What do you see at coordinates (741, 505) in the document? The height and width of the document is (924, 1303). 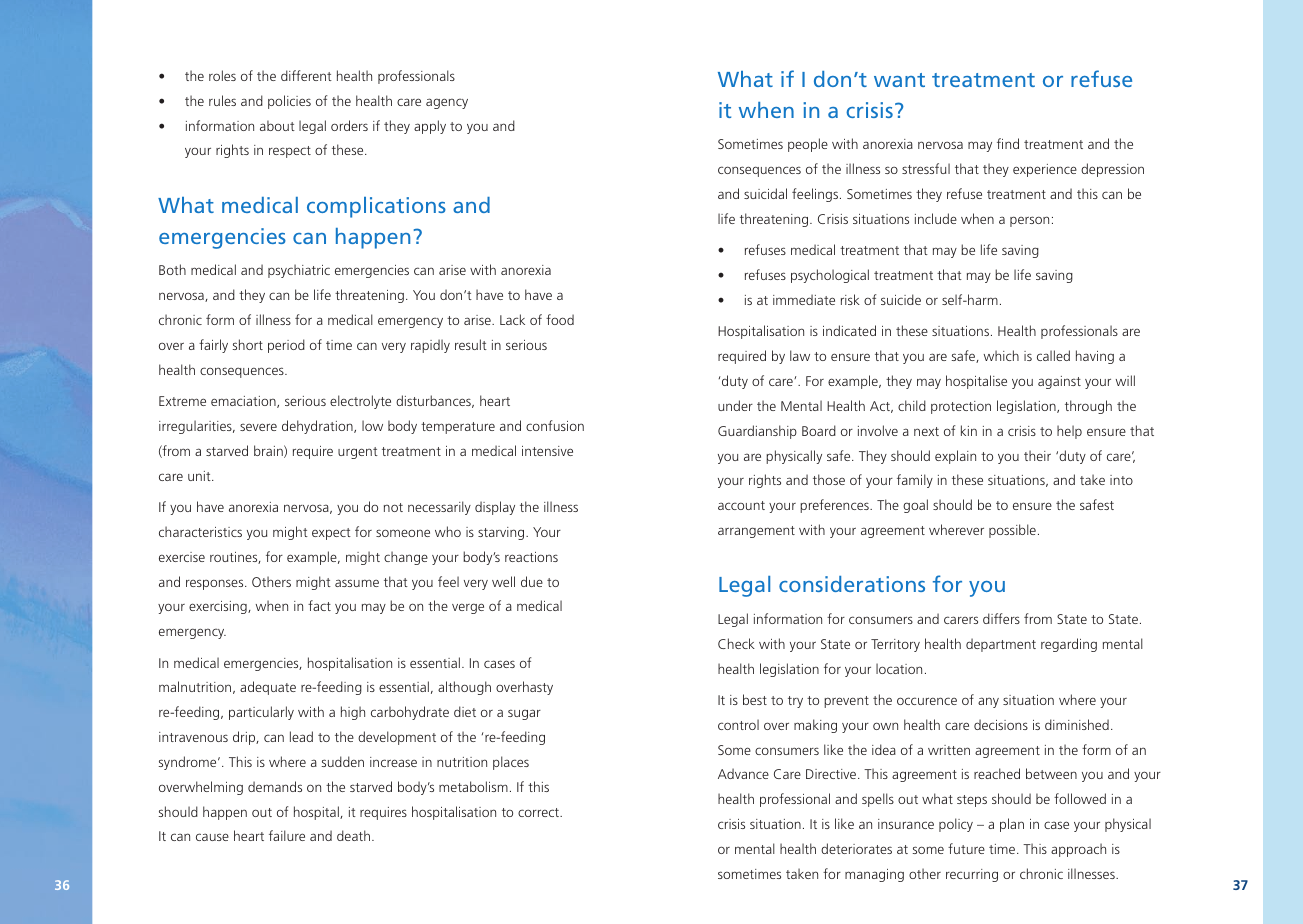 I see `account` at bounding box center [741, 505].
